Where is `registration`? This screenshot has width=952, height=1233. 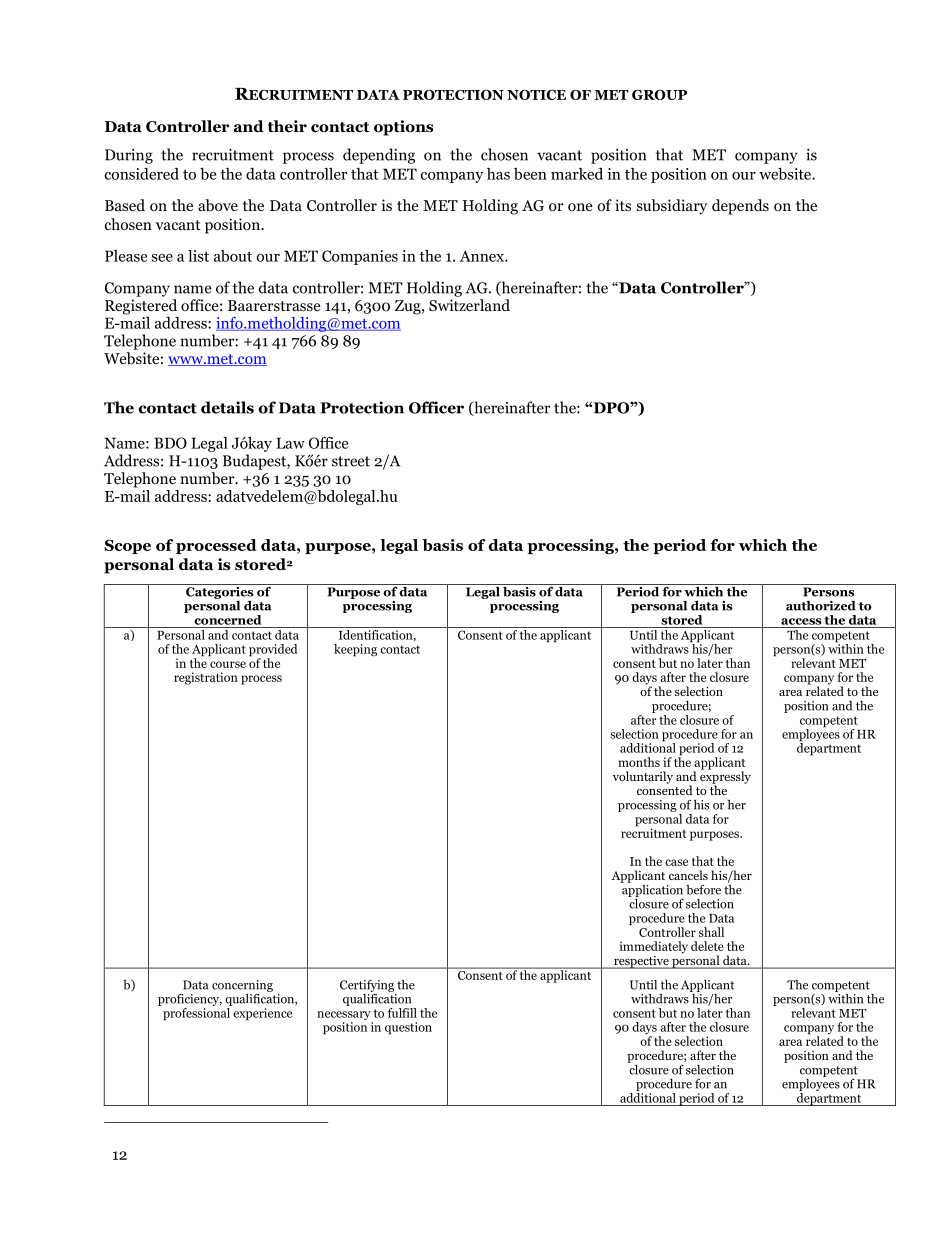 registration is located at coordinates (206, 678).
